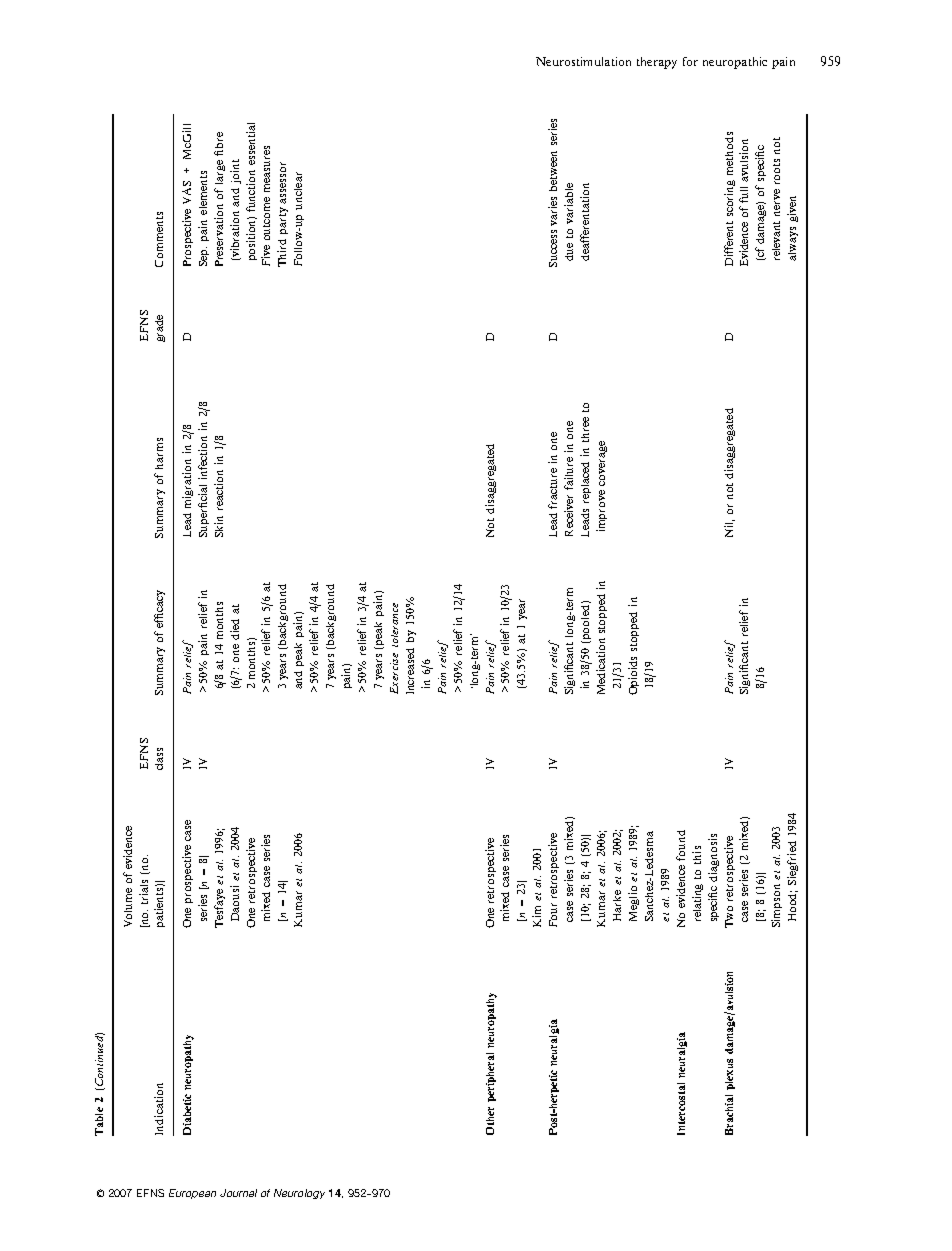 This image has height=1251, width=952. Describe the element at coordinates (657, 63) in the image. I see `therapy` at that location.
